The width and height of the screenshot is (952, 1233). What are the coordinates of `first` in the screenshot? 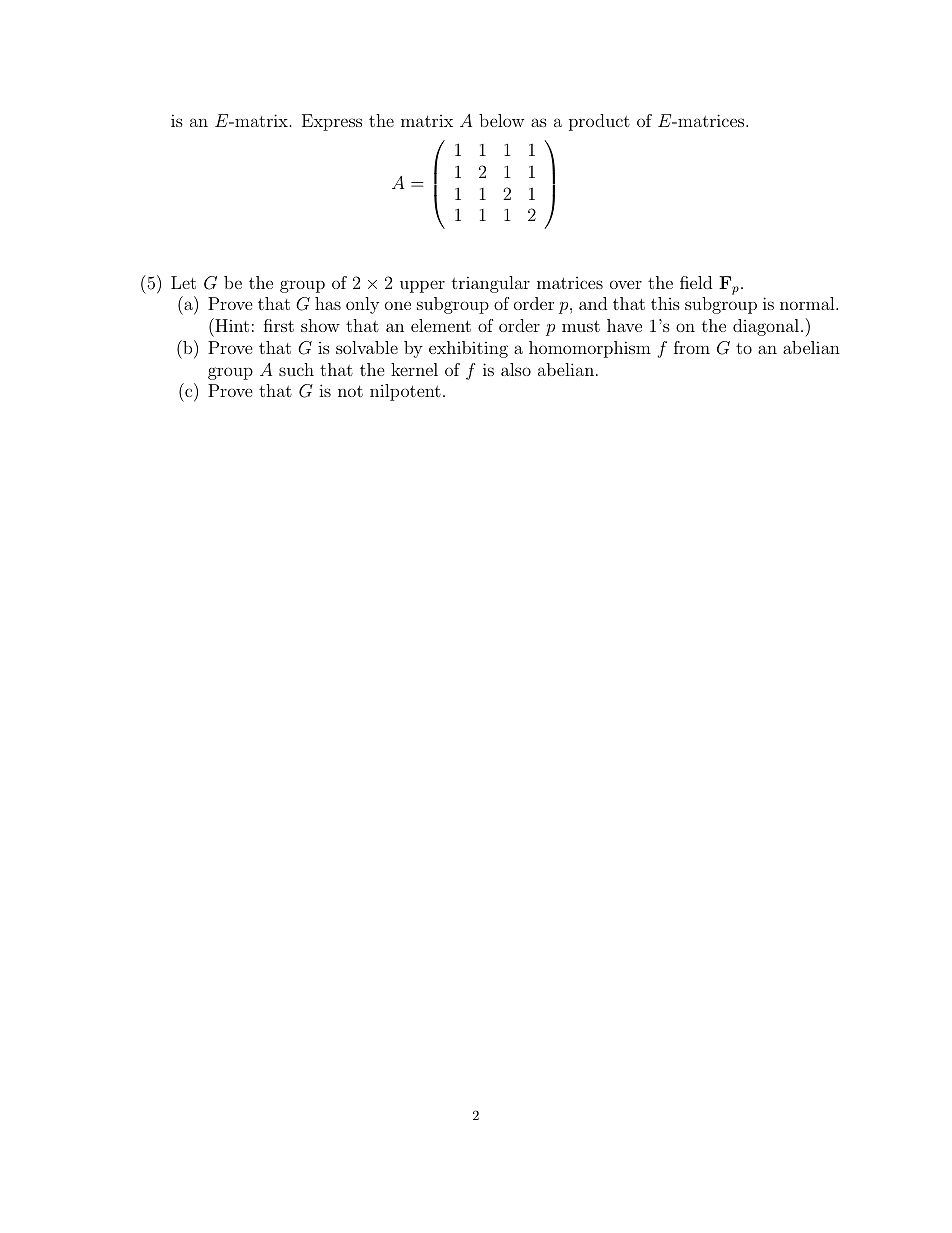 It's located at (279, 325).
